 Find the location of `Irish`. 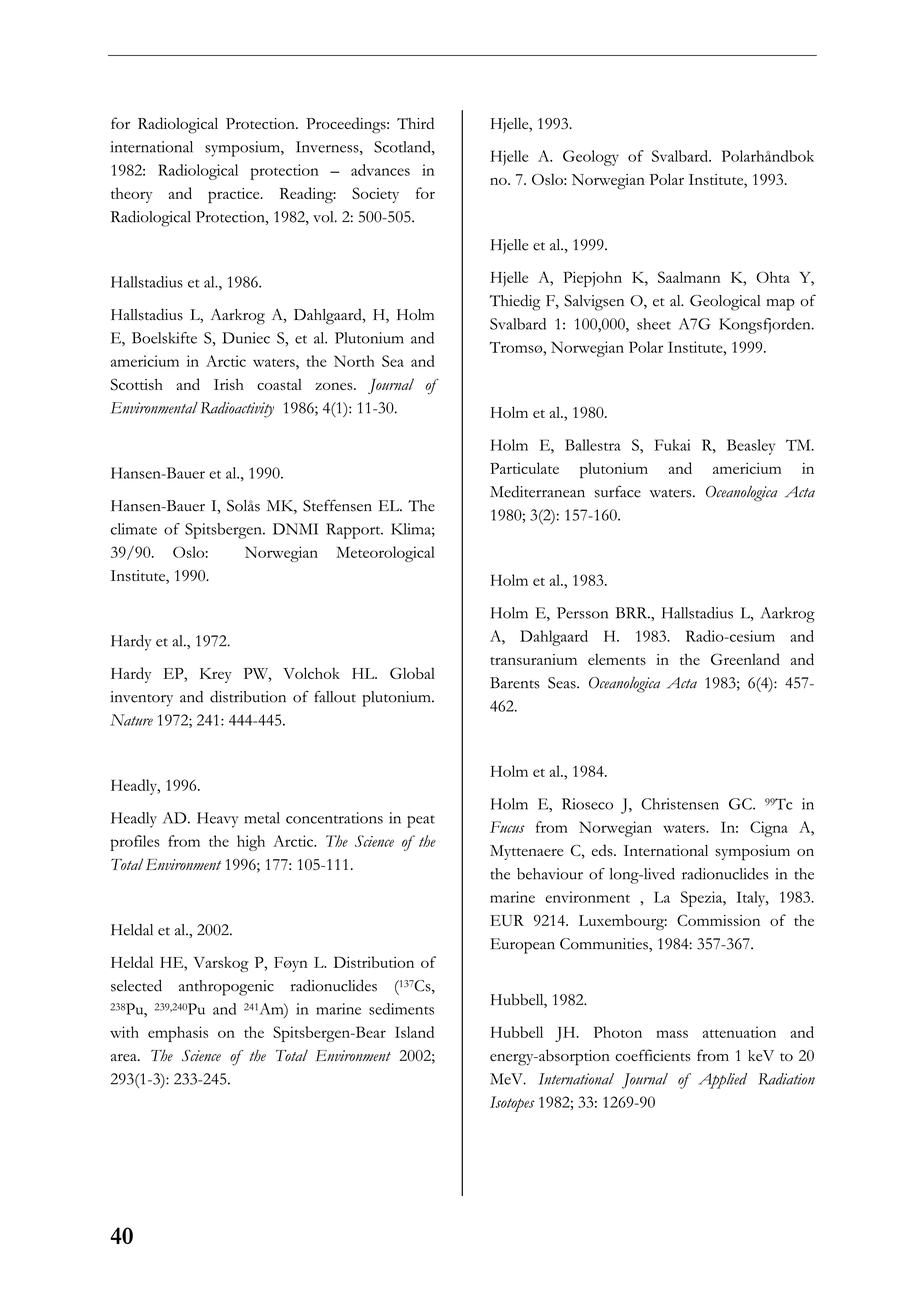

Irish is located at coordinates (229, 384).
